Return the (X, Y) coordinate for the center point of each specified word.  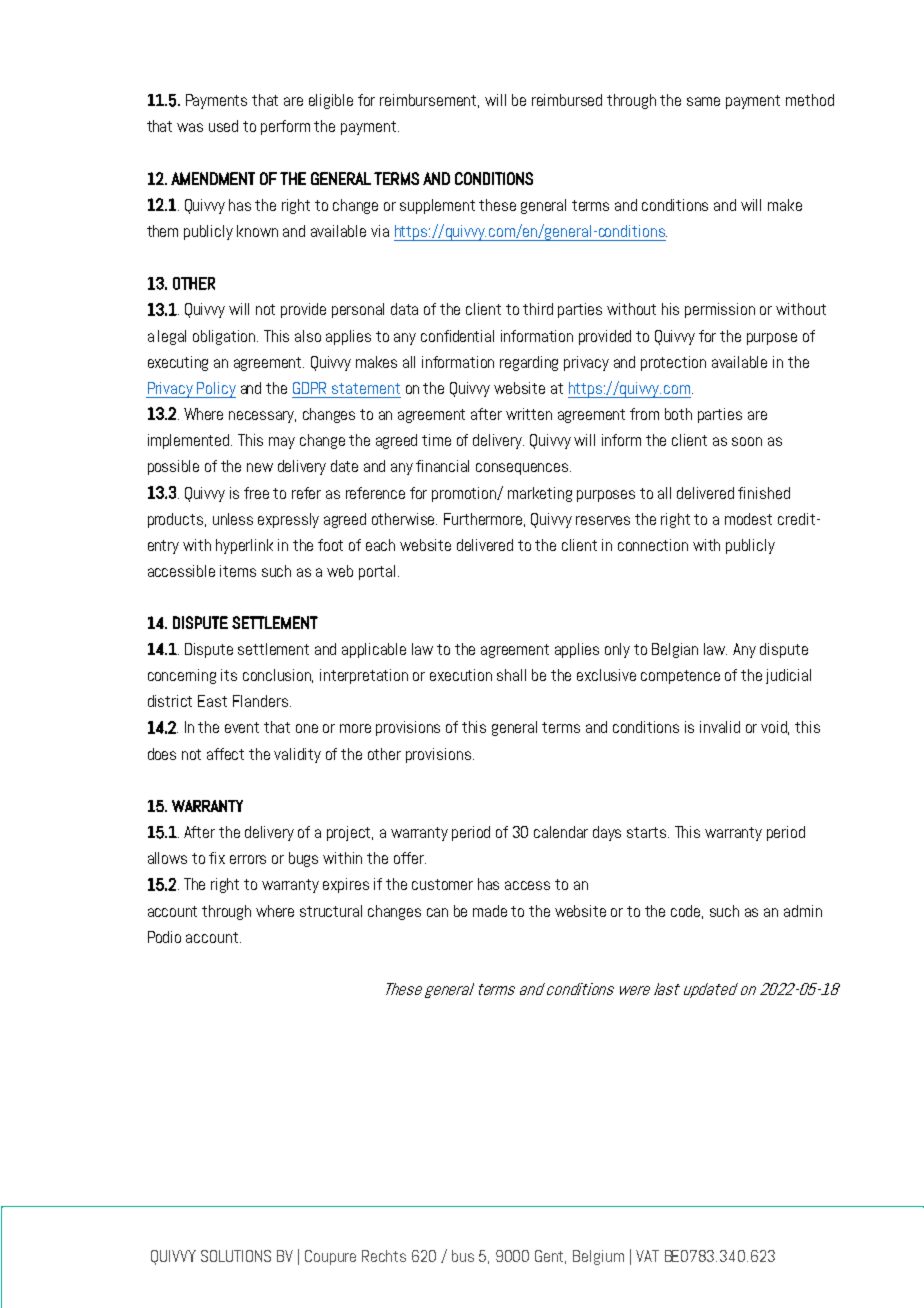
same (703, 101)
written (529, 414)
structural (331, 911)
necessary (262, 417)
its (229, 675)
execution (461, 675)
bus (463, 1256)
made (490, 911)
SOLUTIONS (236, 1256)
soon (747, 441)
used (223, 126)
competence (680, 677)
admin (803, 911)
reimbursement (429, 101)
